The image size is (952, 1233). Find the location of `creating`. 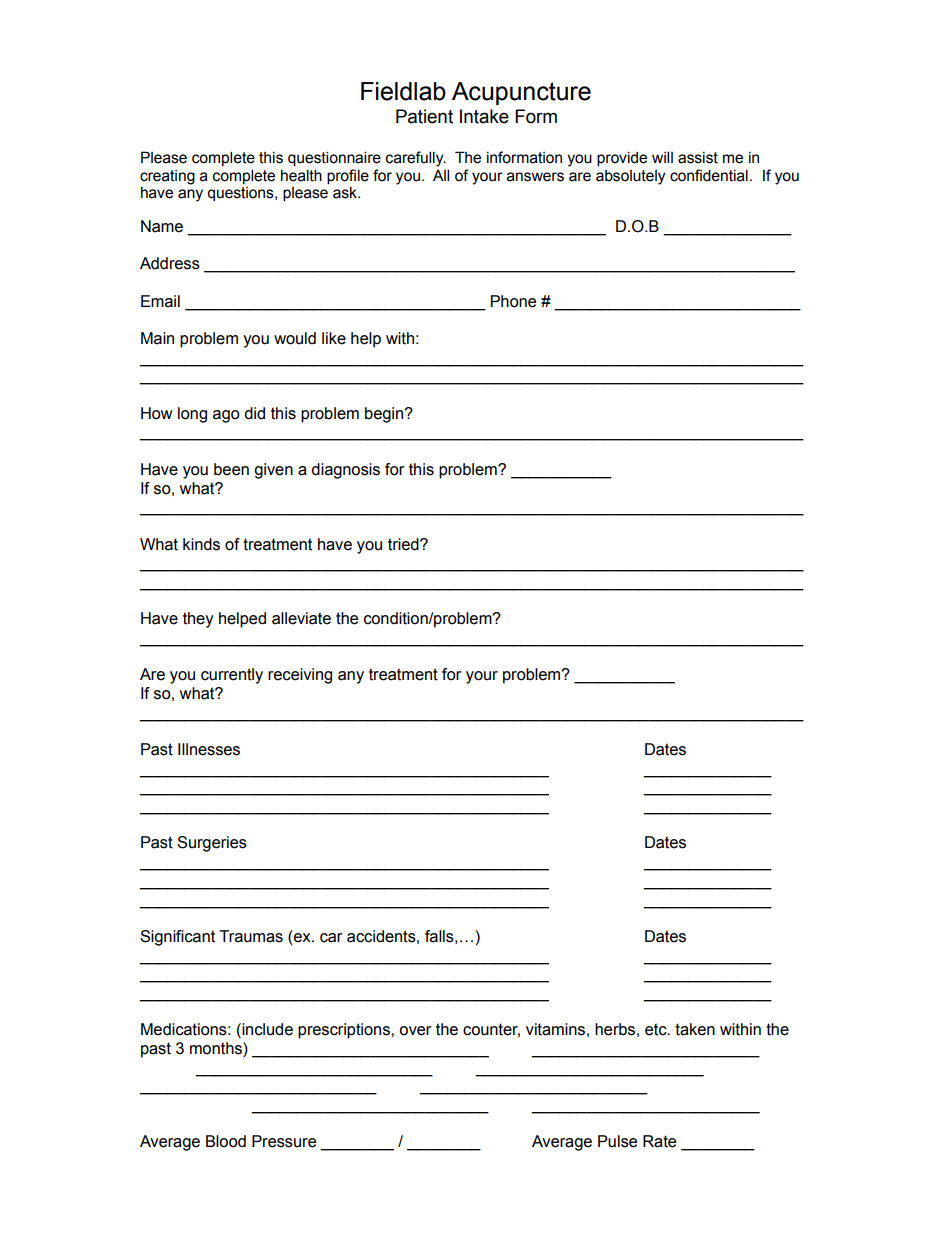

creating is located at coordinates (167, 177).
